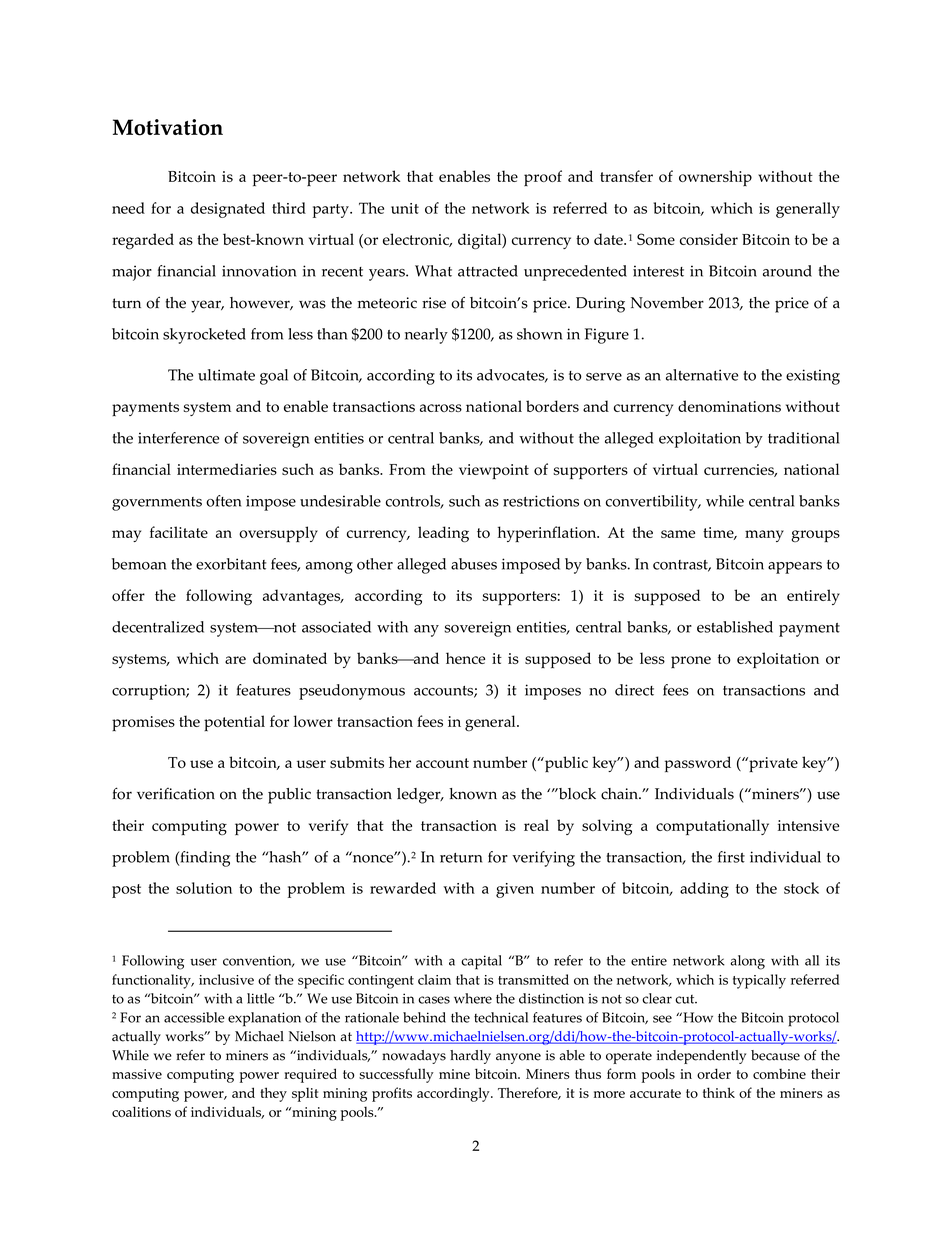 This screenshot has width=952, height=1233. I want to click on are, so click(235, 660).
